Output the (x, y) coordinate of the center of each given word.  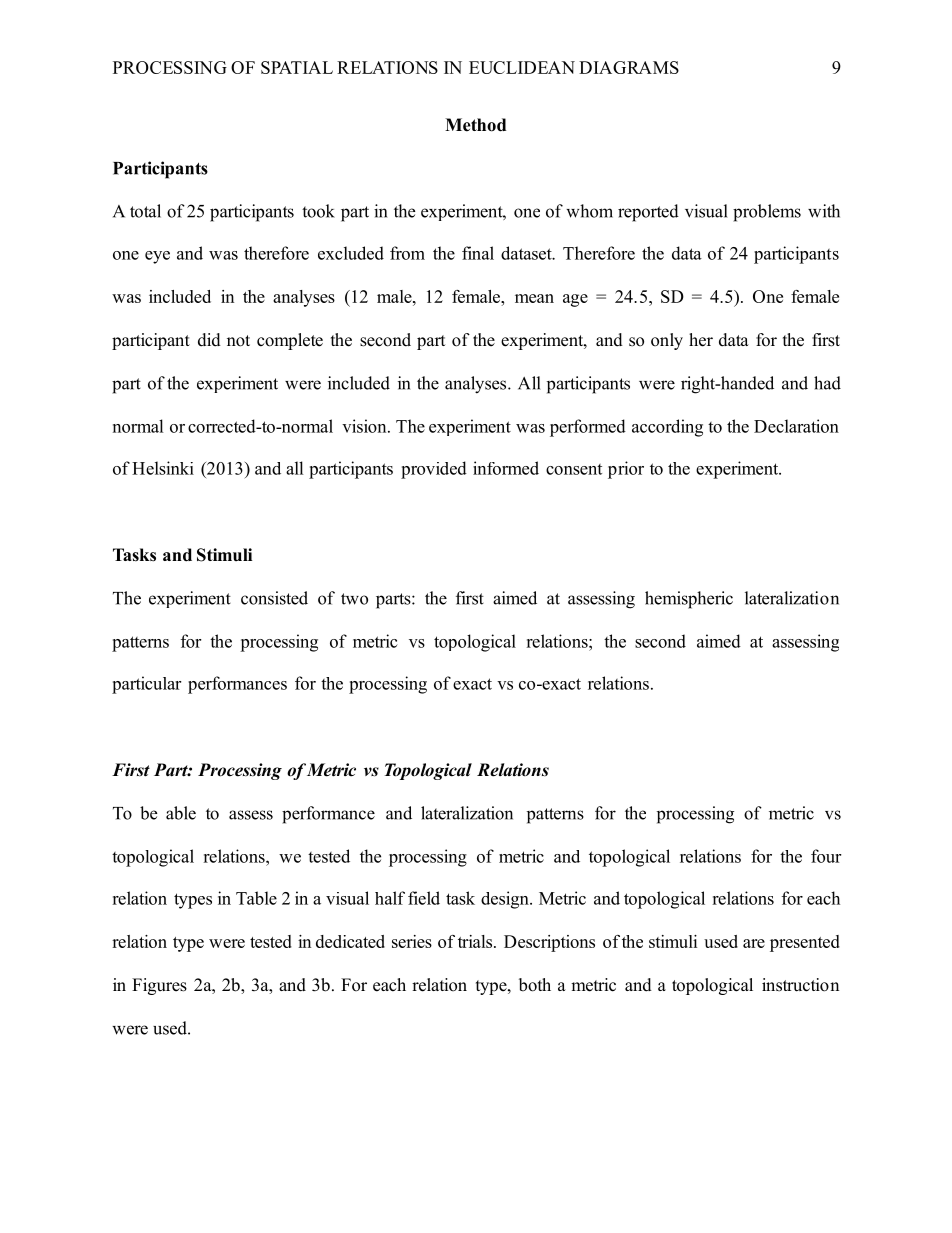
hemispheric (689, 600)
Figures (159, 986)
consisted (274, 598)
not (238, 341)
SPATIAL (297, 67)
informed (506, 468)
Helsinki (163, 468)
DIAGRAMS (629, 67)
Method (475, 125)
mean (534, 298)
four (826, 856)
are (754, 943)
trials (475, 941)
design (506, 900)
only (667, 341)
